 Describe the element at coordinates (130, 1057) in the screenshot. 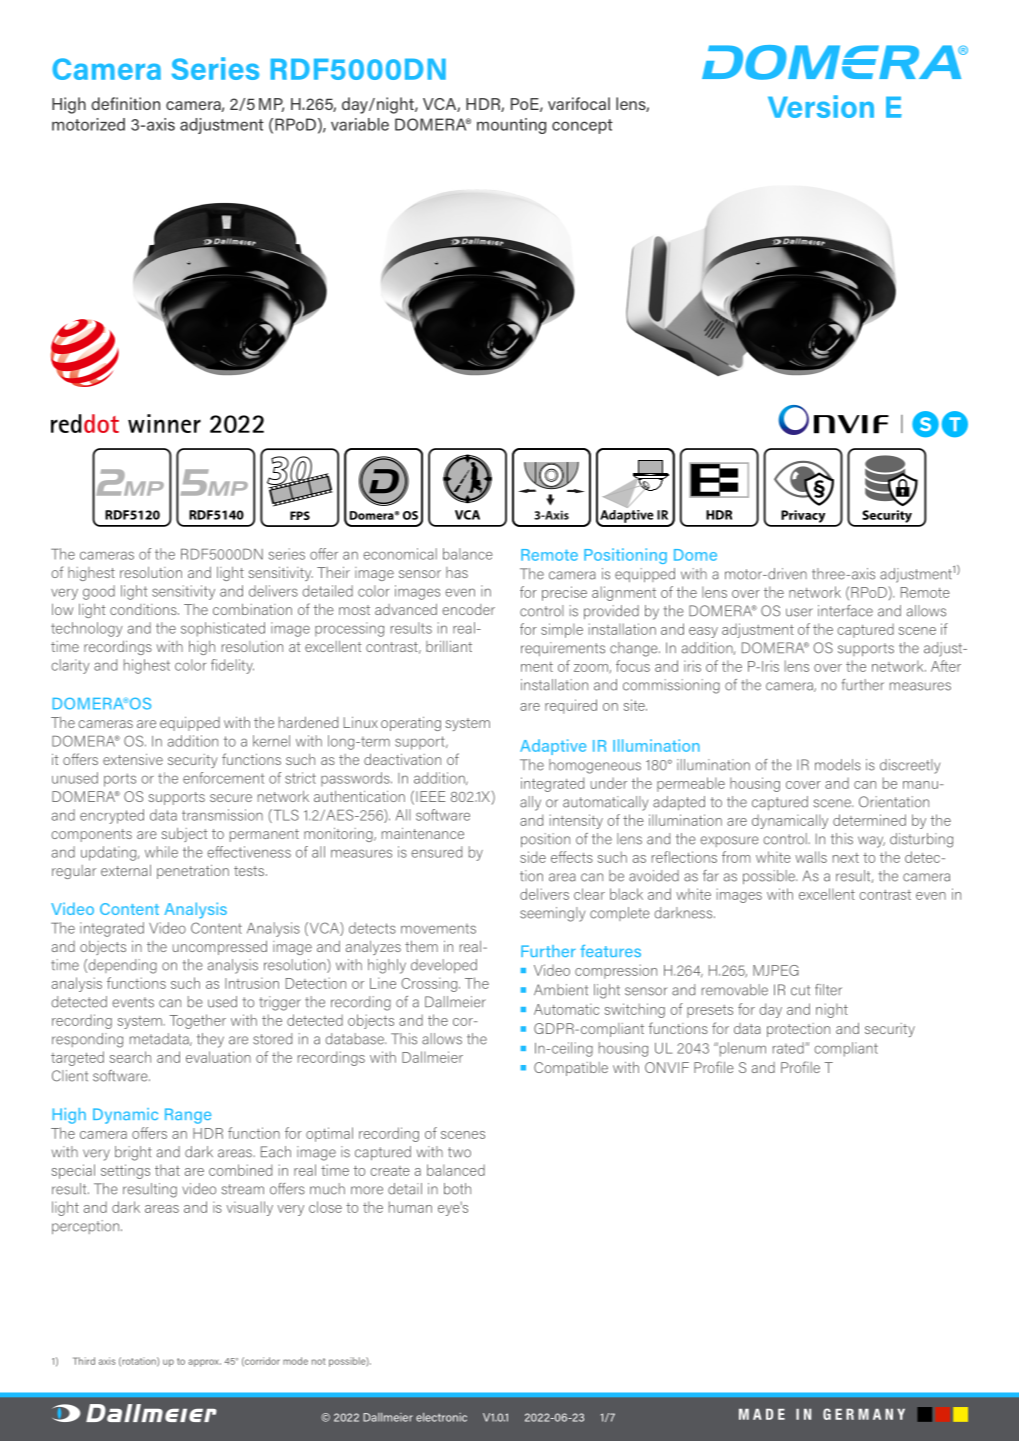

I see `search` at that location.
